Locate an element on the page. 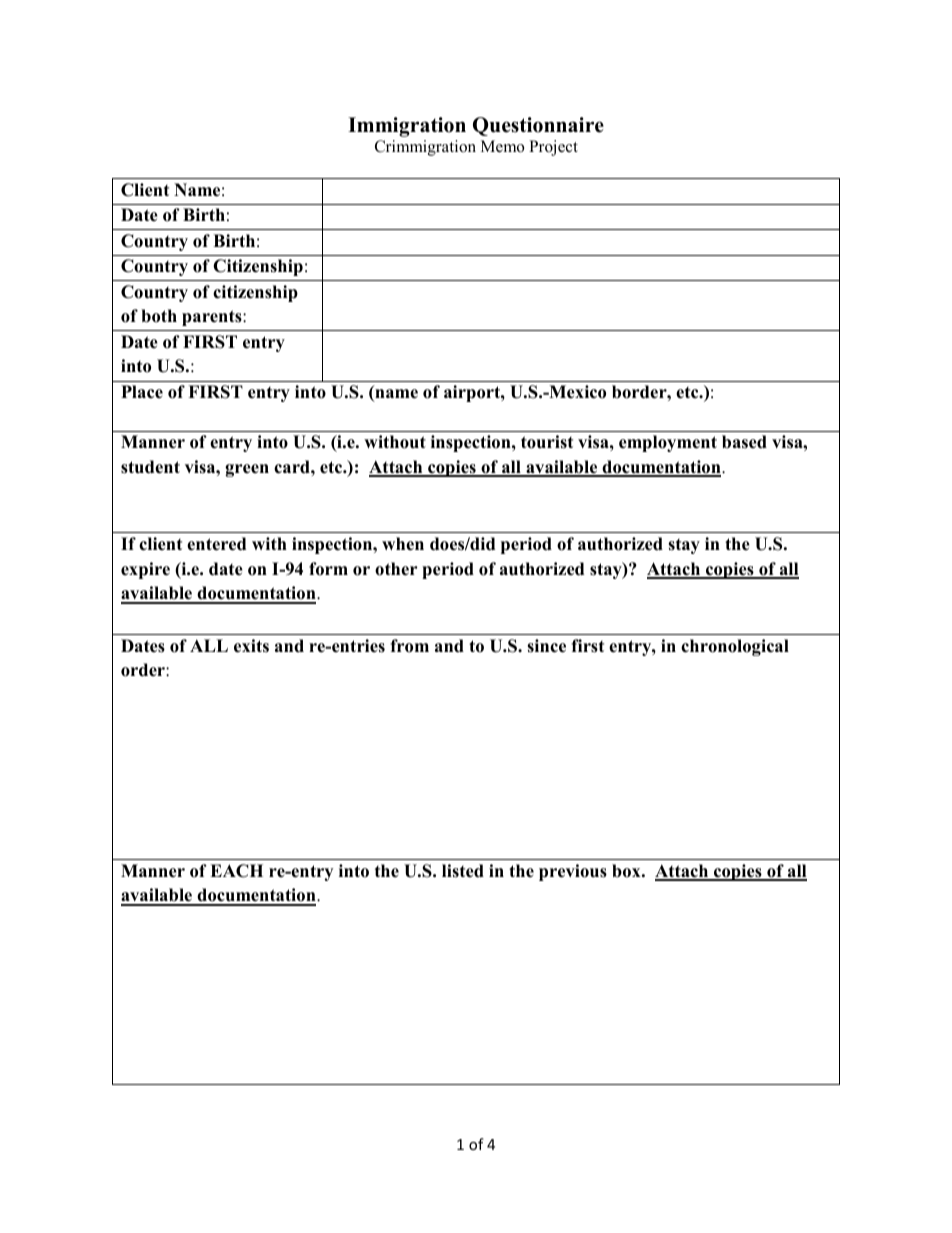 The width and height of the image is (952, 1233). Memo is located at coordinates (502, 146).
